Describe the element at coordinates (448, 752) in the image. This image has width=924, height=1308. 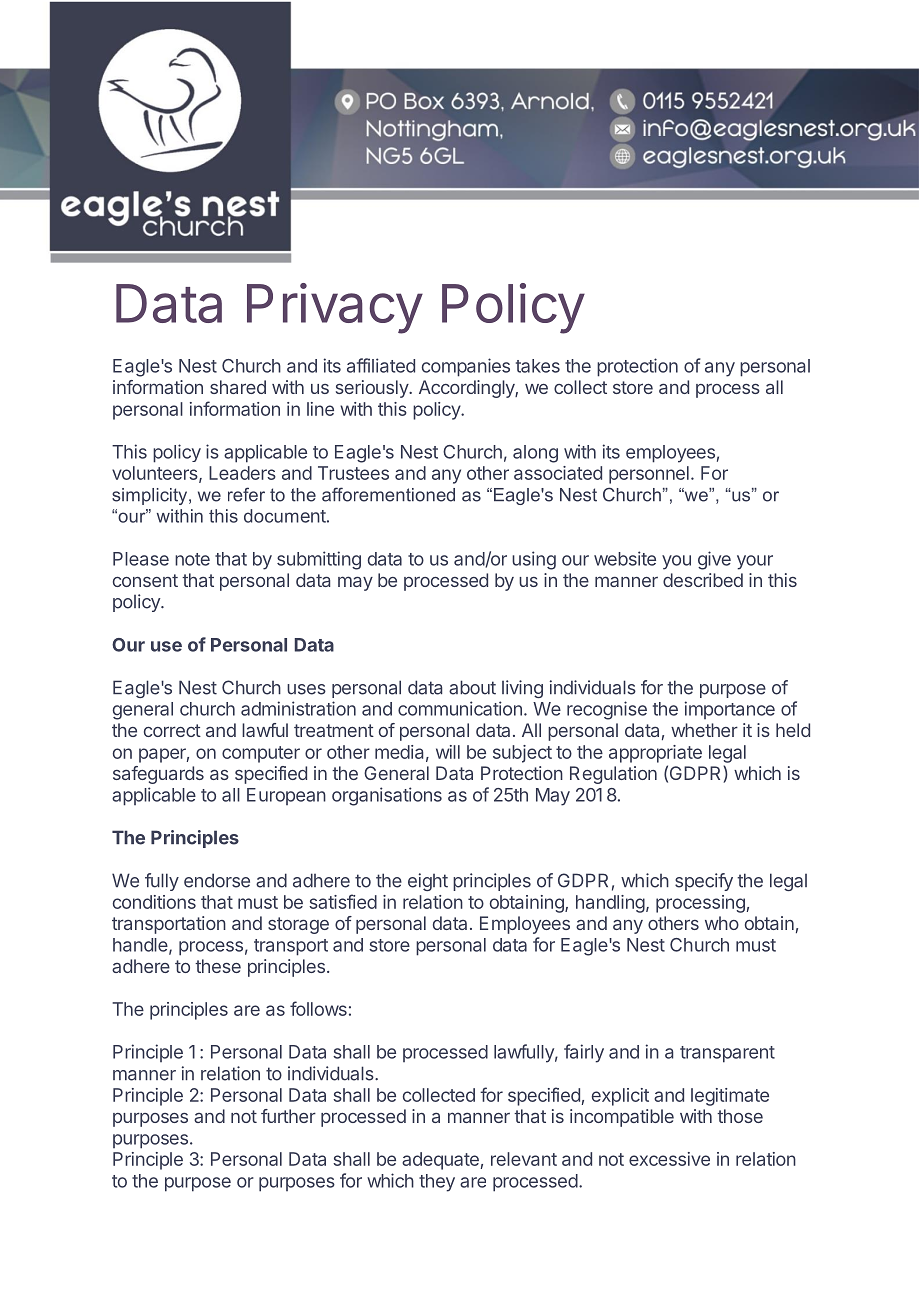
I see `will` at that location.
